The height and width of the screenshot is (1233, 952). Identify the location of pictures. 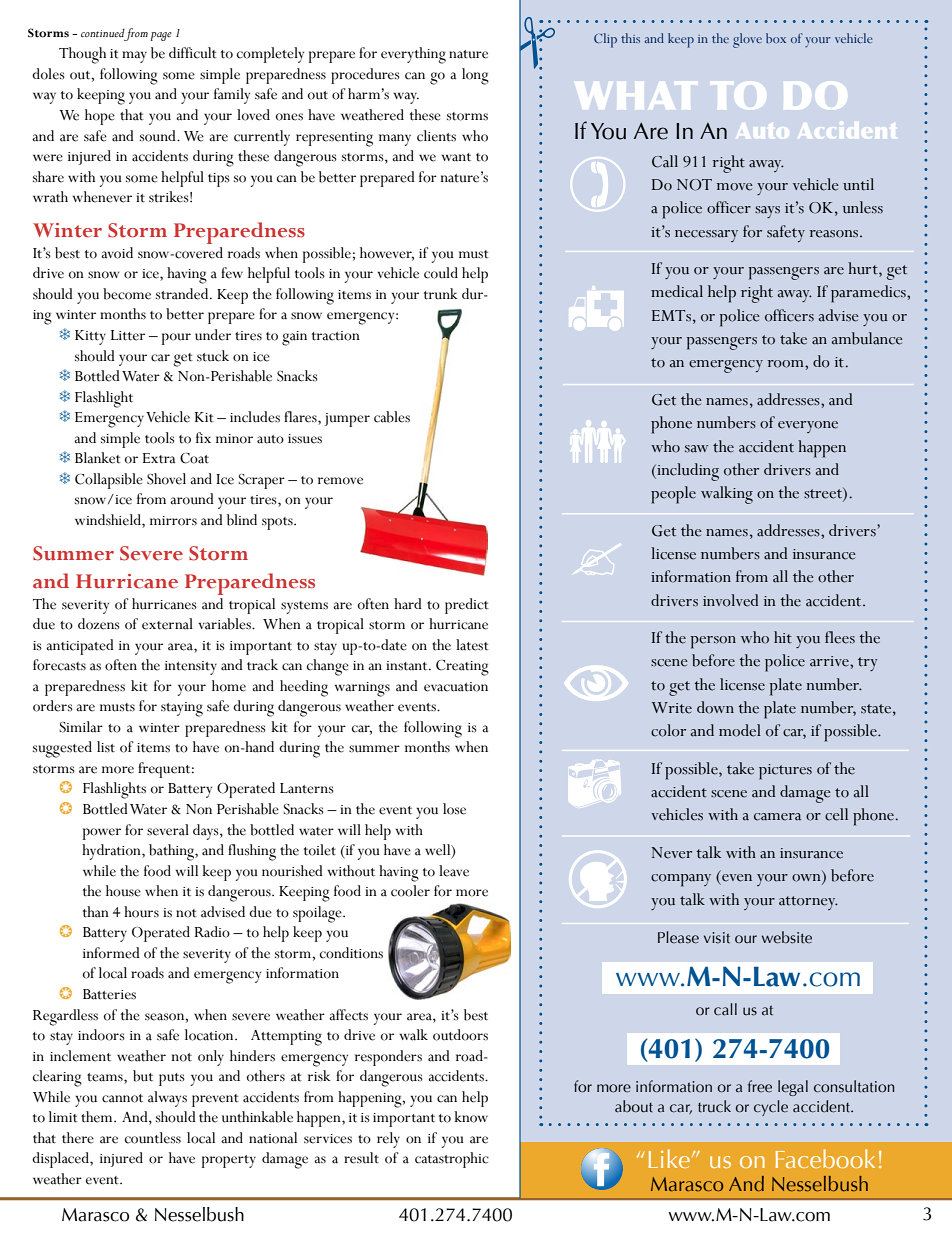
(785, 772).
